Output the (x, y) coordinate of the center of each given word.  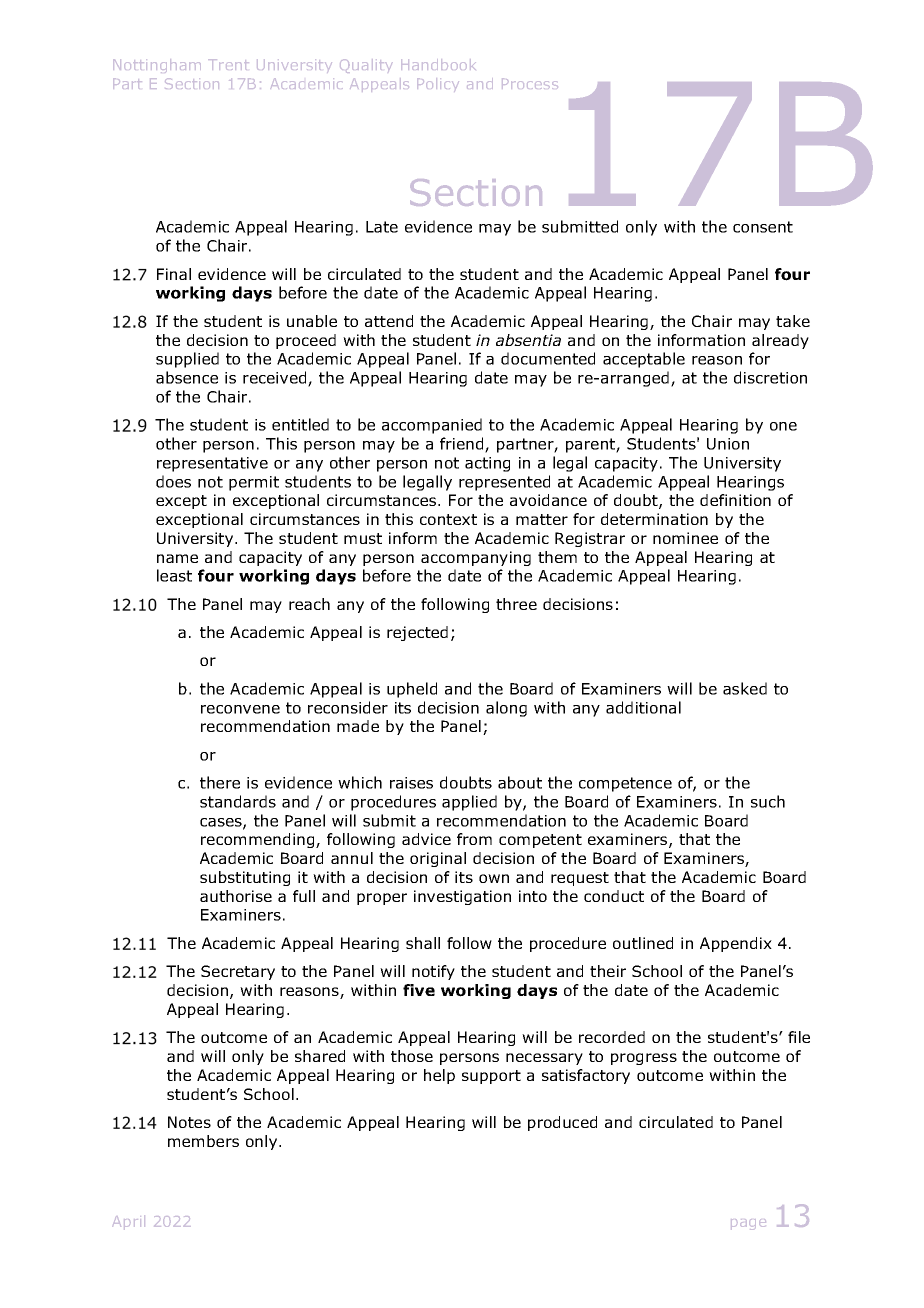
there (220, 782)
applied (469, 803)
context (448, 519)
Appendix (736, 944)
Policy (438, 85)
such (768, 801)
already (780, 341)
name (177, 558)
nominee (685, 538)
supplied (187, 360)
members (203, 1141)
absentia (528, 340)
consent (763, 227)
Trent (228, 64)
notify (433, 972)
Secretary (238, 972)
